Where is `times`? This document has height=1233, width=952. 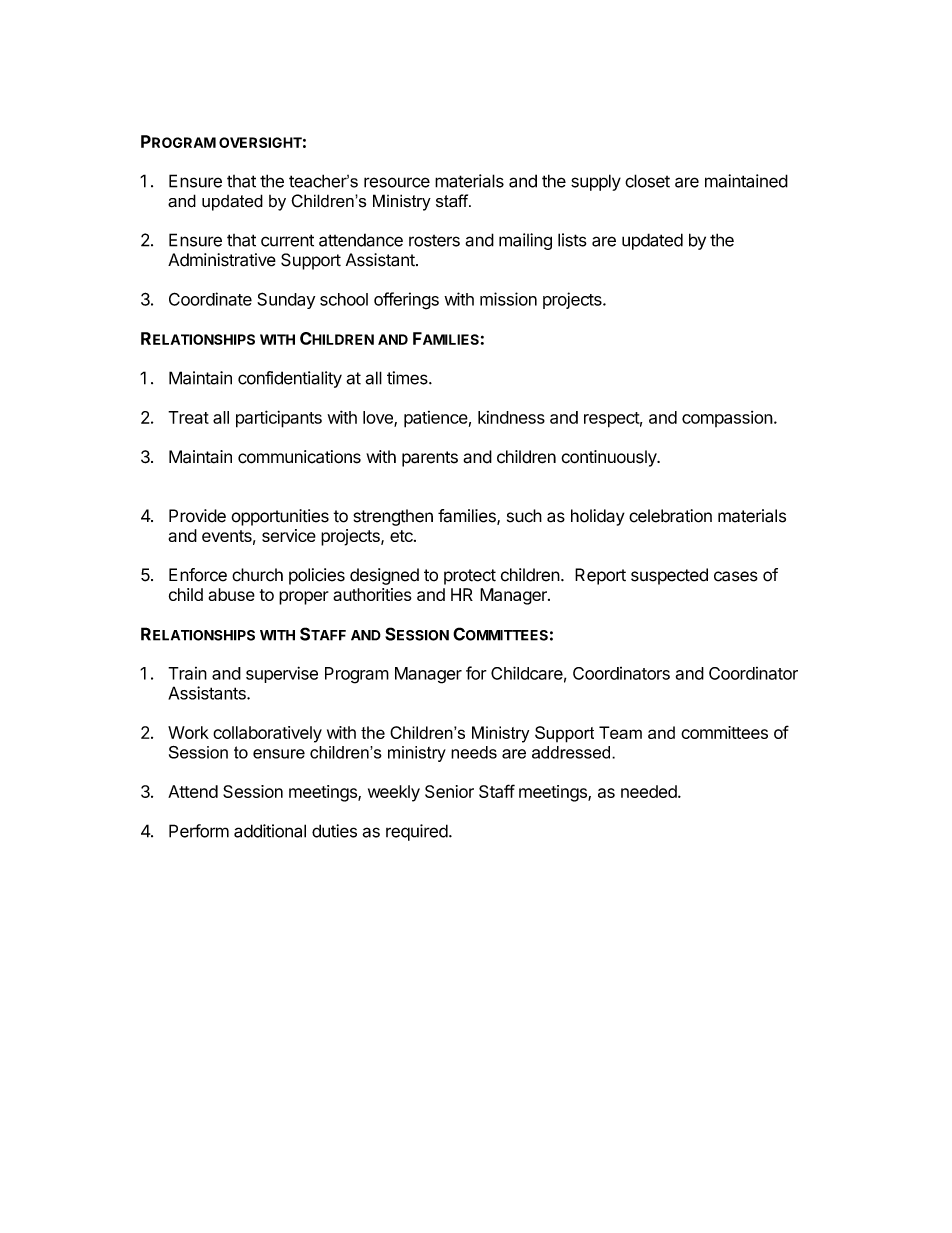
times is located at coordinates (408, 378).
